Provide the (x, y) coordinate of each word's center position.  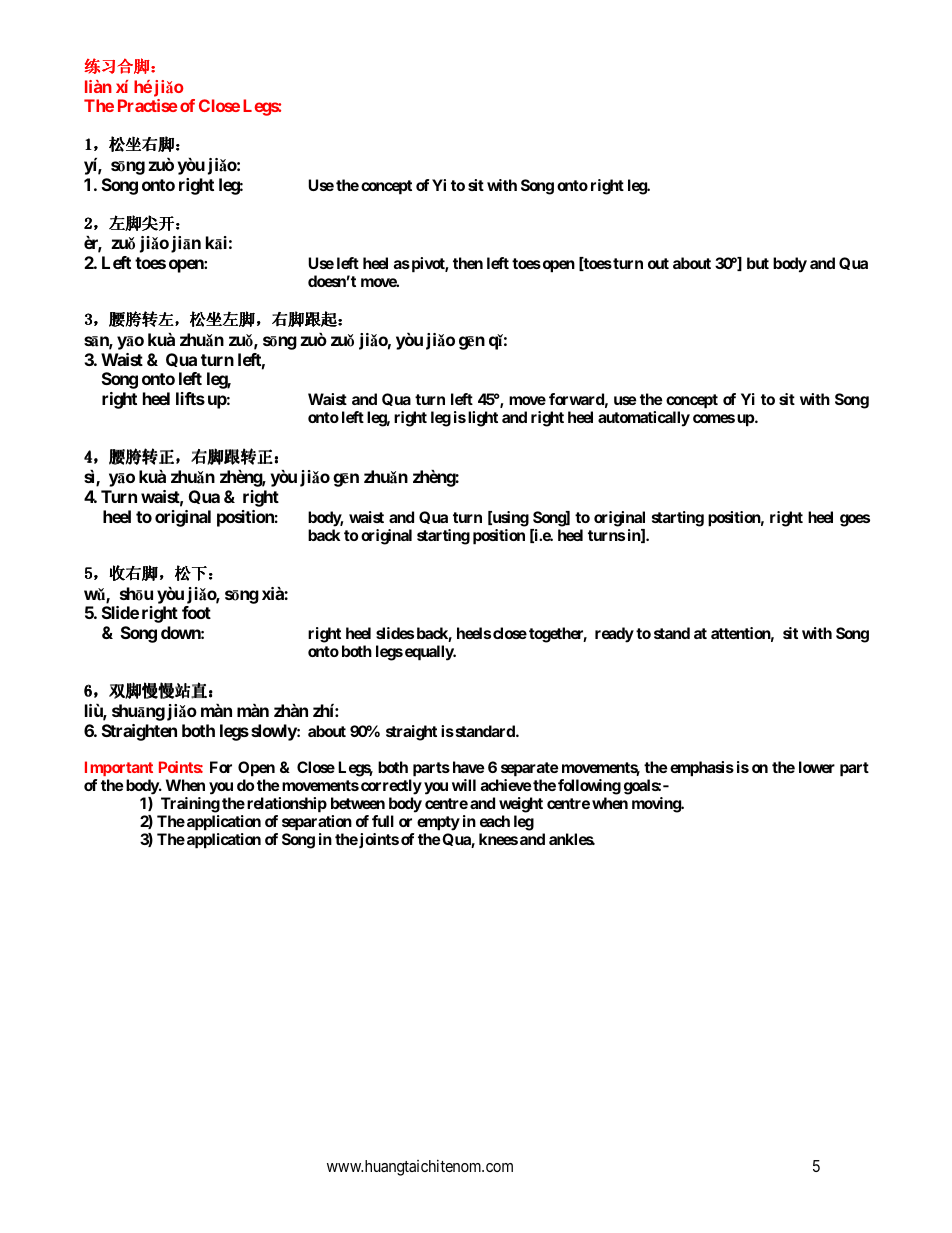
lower (817, 767)
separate (530, 769)
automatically (644, 419)
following (589, 787)
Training (190, 805)
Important (119, 768)
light (483, 419)
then (468, 263)
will (464, 785)
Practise (148, 105)
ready (614, 635)
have (469, 767)
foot (196, 612)
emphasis (702, 769)
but (758, 263)
